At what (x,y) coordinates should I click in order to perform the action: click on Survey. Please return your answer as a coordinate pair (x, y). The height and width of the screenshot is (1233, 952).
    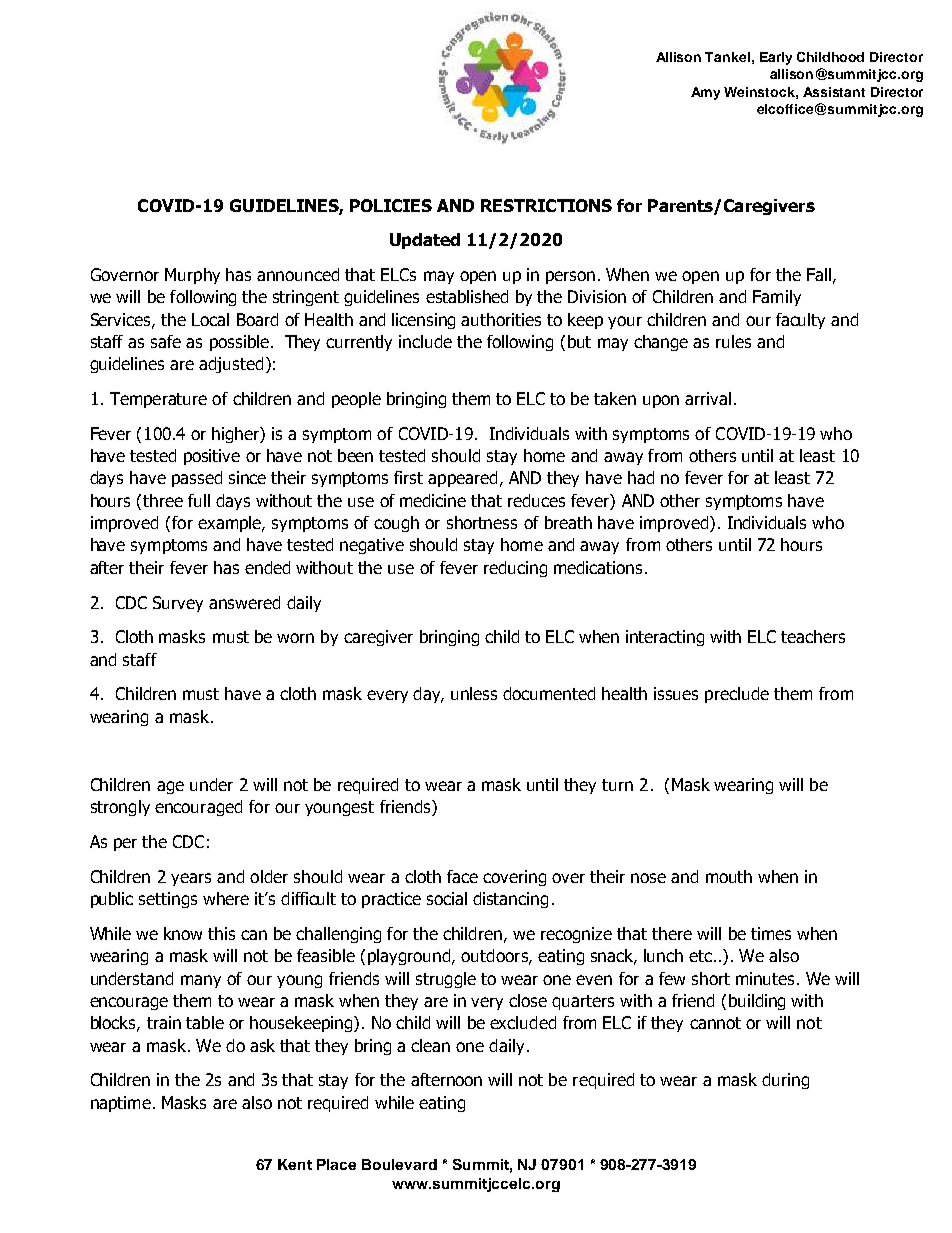
    Looking at the image, I should click on (178, 604).
